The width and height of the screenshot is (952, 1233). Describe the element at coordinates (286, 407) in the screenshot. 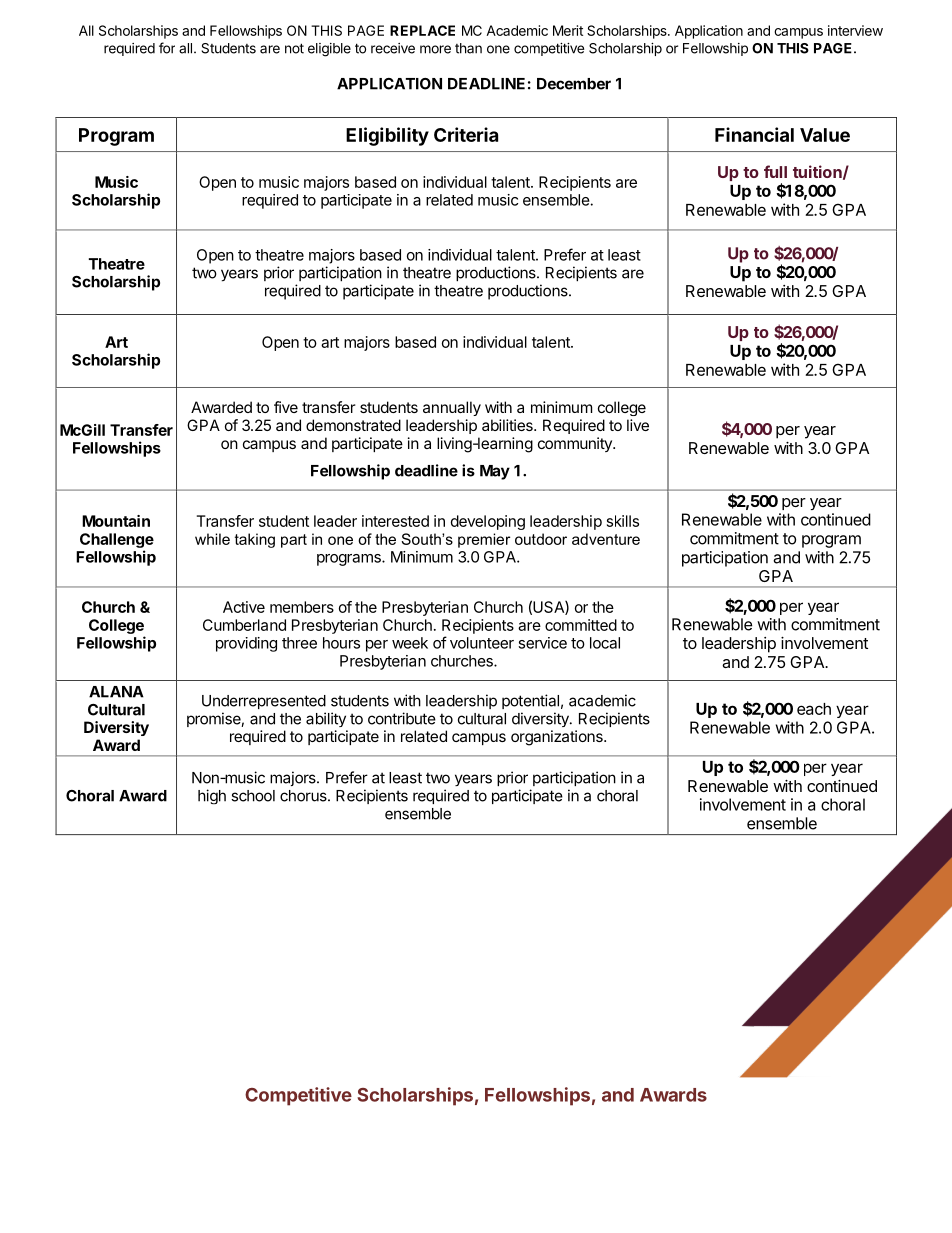

I see `five` at that location.
